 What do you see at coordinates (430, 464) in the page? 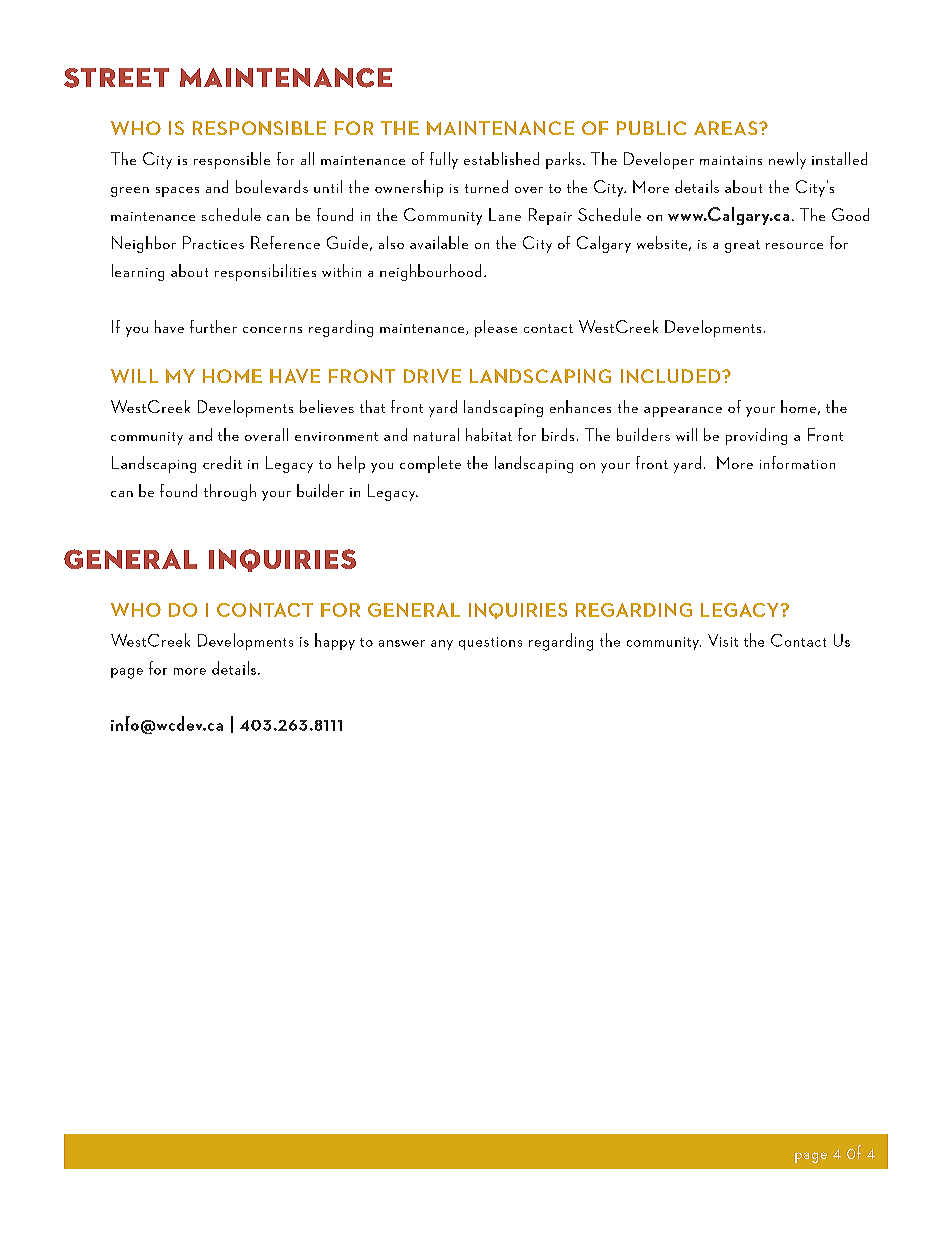
I see `complete` at bounding box center [430, 464].
